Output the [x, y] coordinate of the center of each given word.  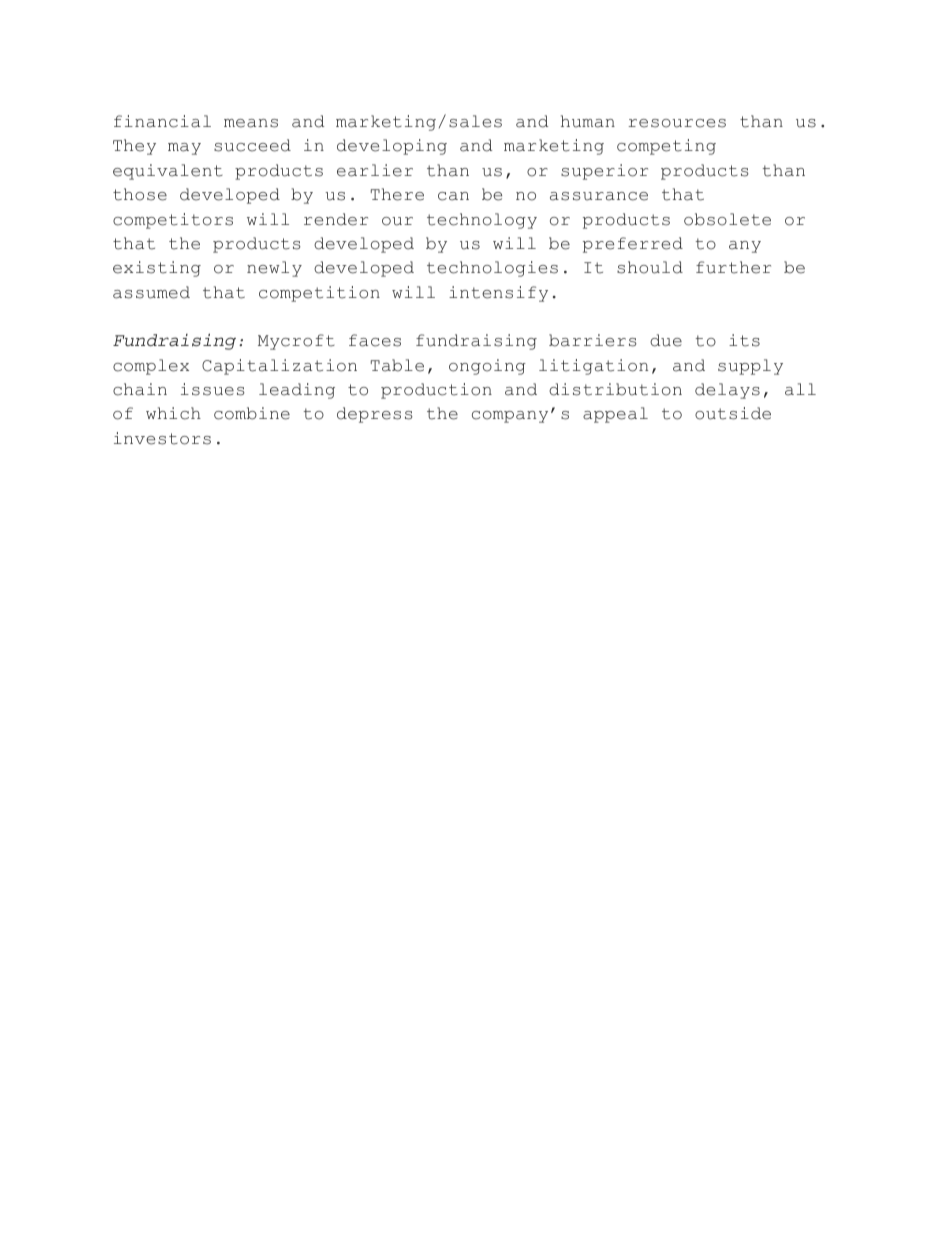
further [733, 267]
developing [392, 147]
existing [157, 269]
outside [733, 413]
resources [677, 123]
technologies [492, 269]
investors [162, 438]
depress [375, 415]
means [251, 123]
